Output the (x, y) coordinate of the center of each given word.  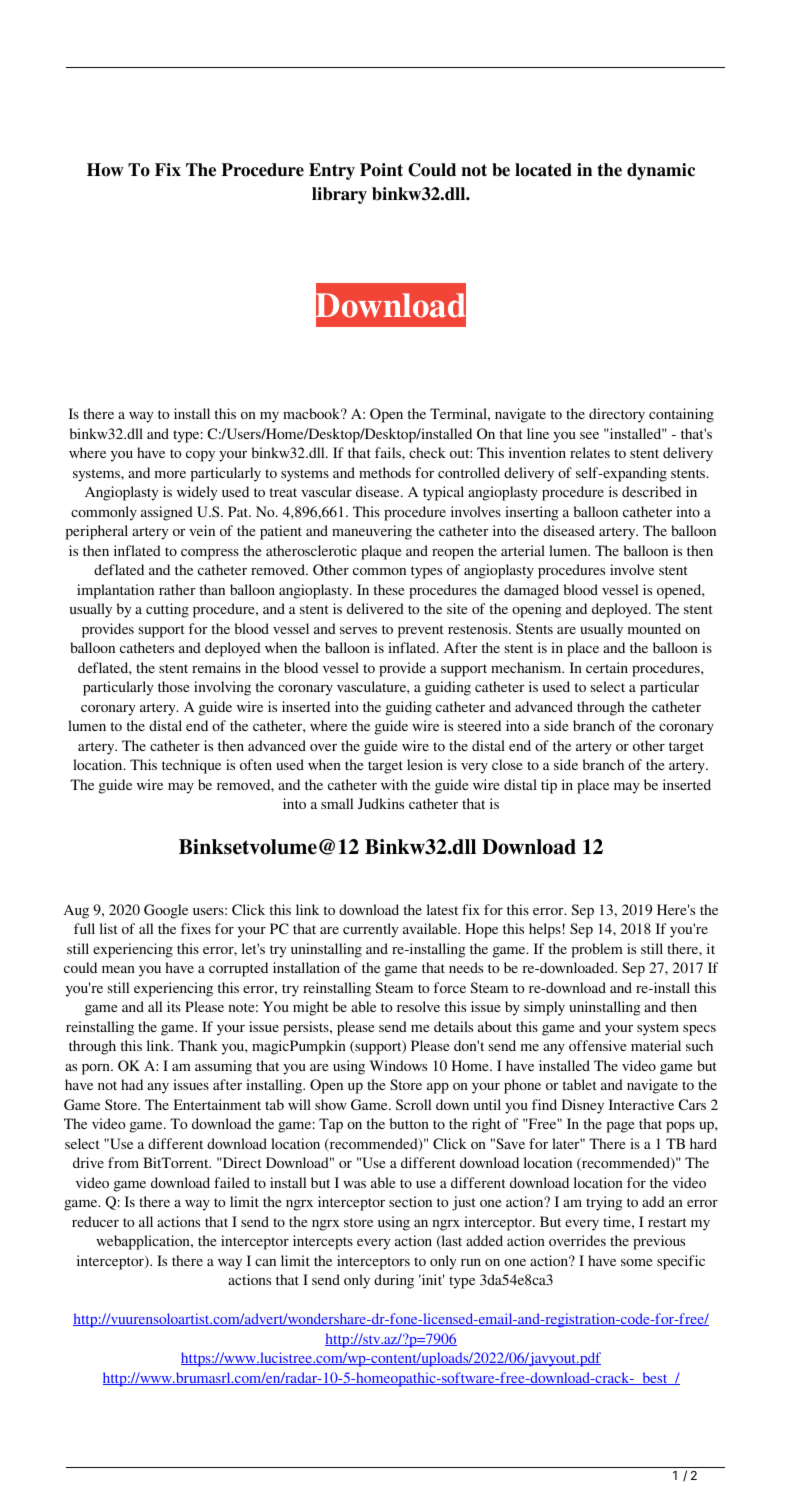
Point (381, 170)
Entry (332, 171)
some (636, 1262)
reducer (95, 1221)
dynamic (661, 171)
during (394, 1281)
